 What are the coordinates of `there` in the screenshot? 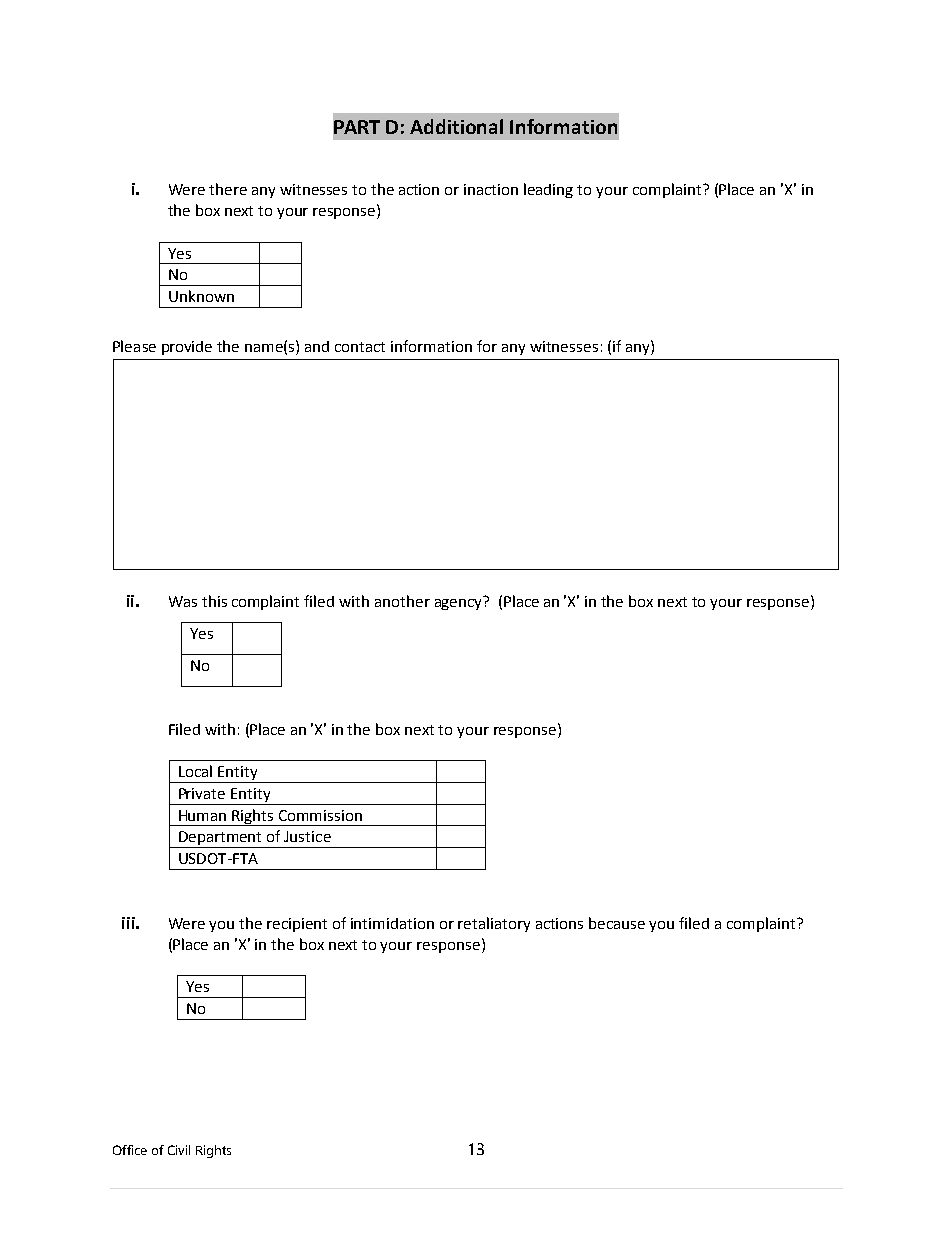 It's located at (228, 189).
